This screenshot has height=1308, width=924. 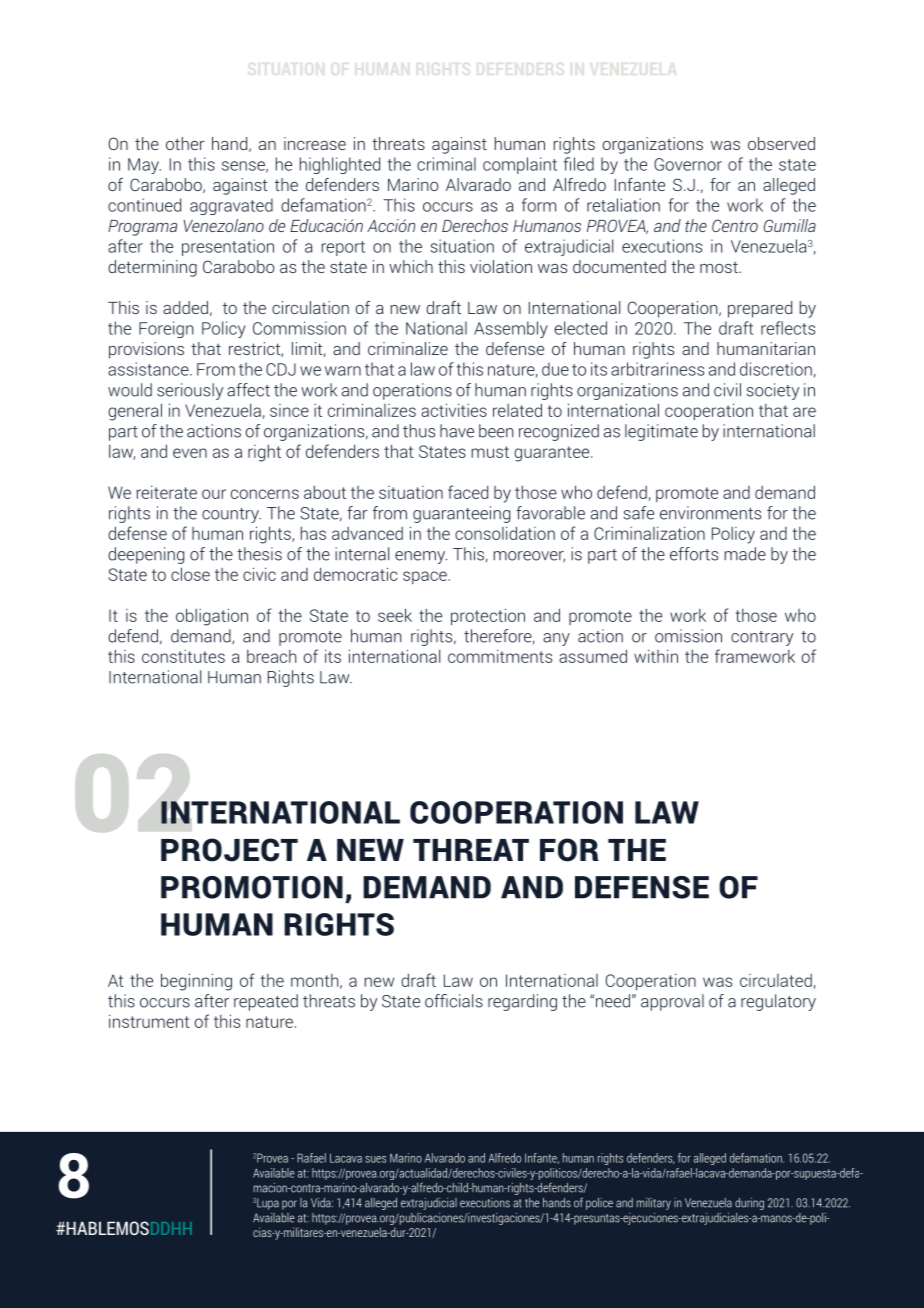 I want to click on omission, so click(x=688, y=636).
